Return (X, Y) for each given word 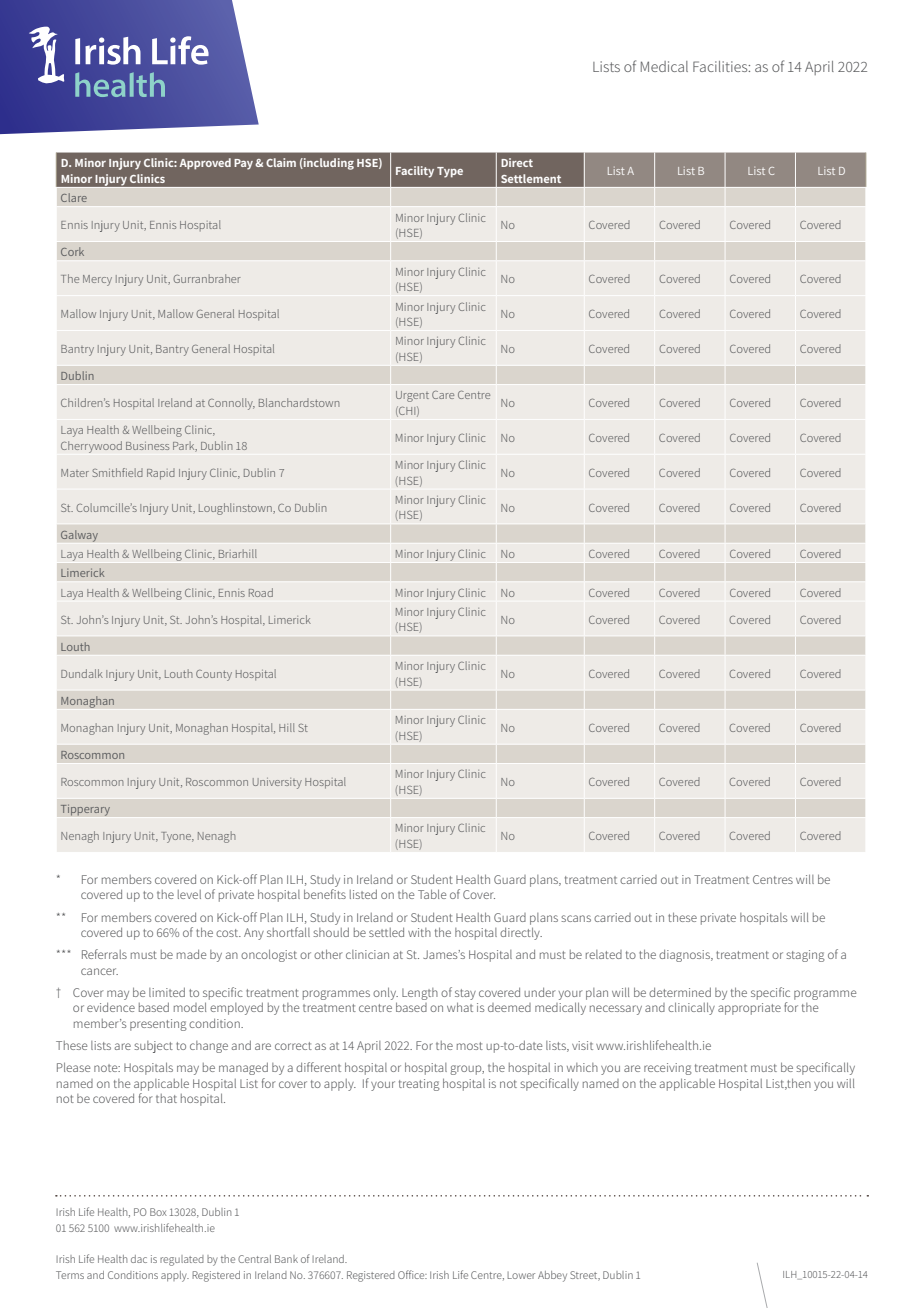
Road (261, 592)
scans (576, 918)
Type (450, 172)
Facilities (721, 66)
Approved (205, 164)
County (214, 675)
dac (139, 1259)
